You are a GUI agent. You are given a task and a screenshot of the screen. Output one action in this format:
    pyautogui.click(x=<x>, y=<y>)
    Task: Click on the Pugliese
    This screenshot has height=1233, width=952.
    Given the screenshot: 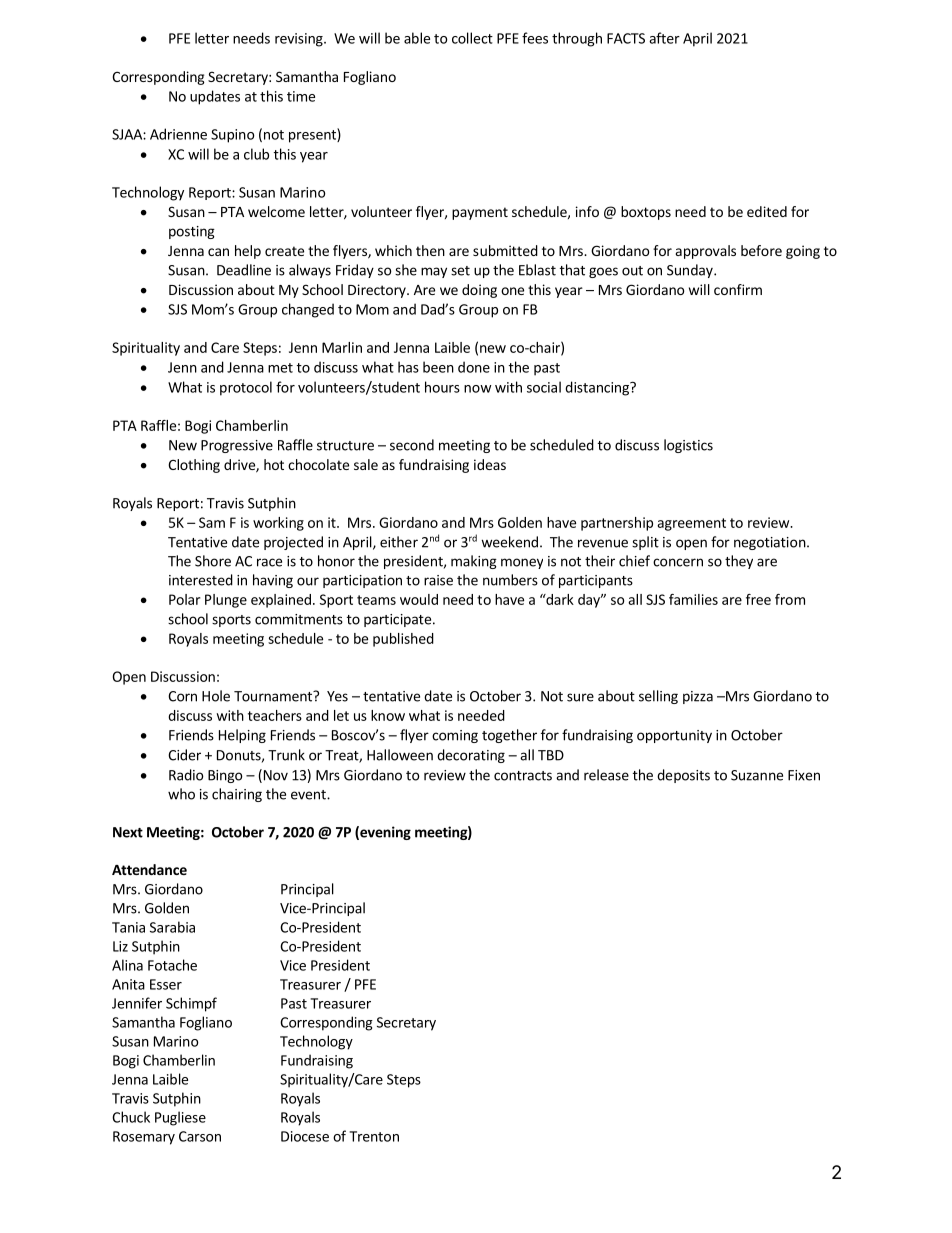 What is the action you would take?
    pyautogui.click(x=180, y=1118)
